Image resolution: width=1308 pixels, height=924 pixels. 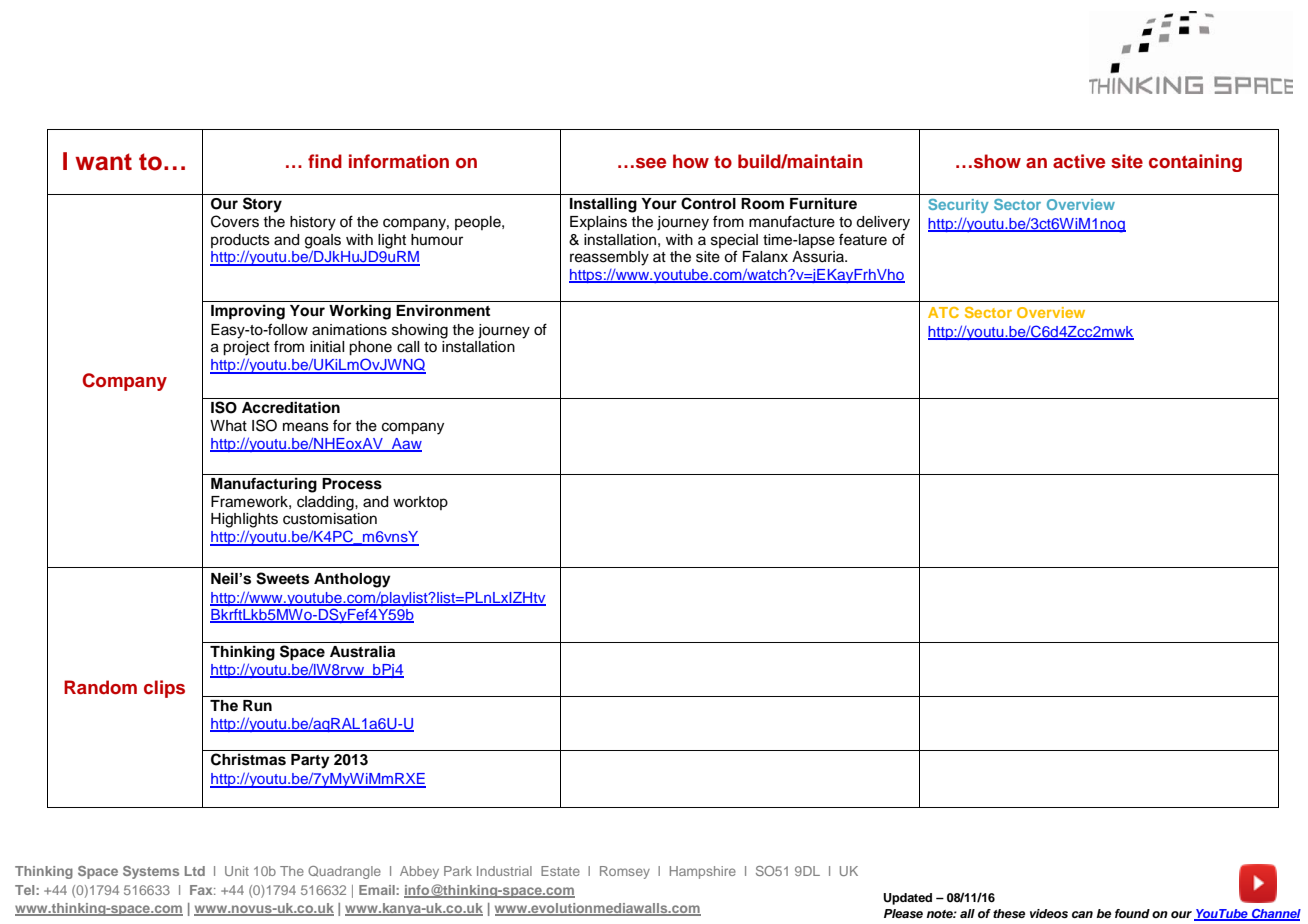 What do you see at coordinates (651, 163) in the page?
I see `see` at bounding box center [651, 163].
